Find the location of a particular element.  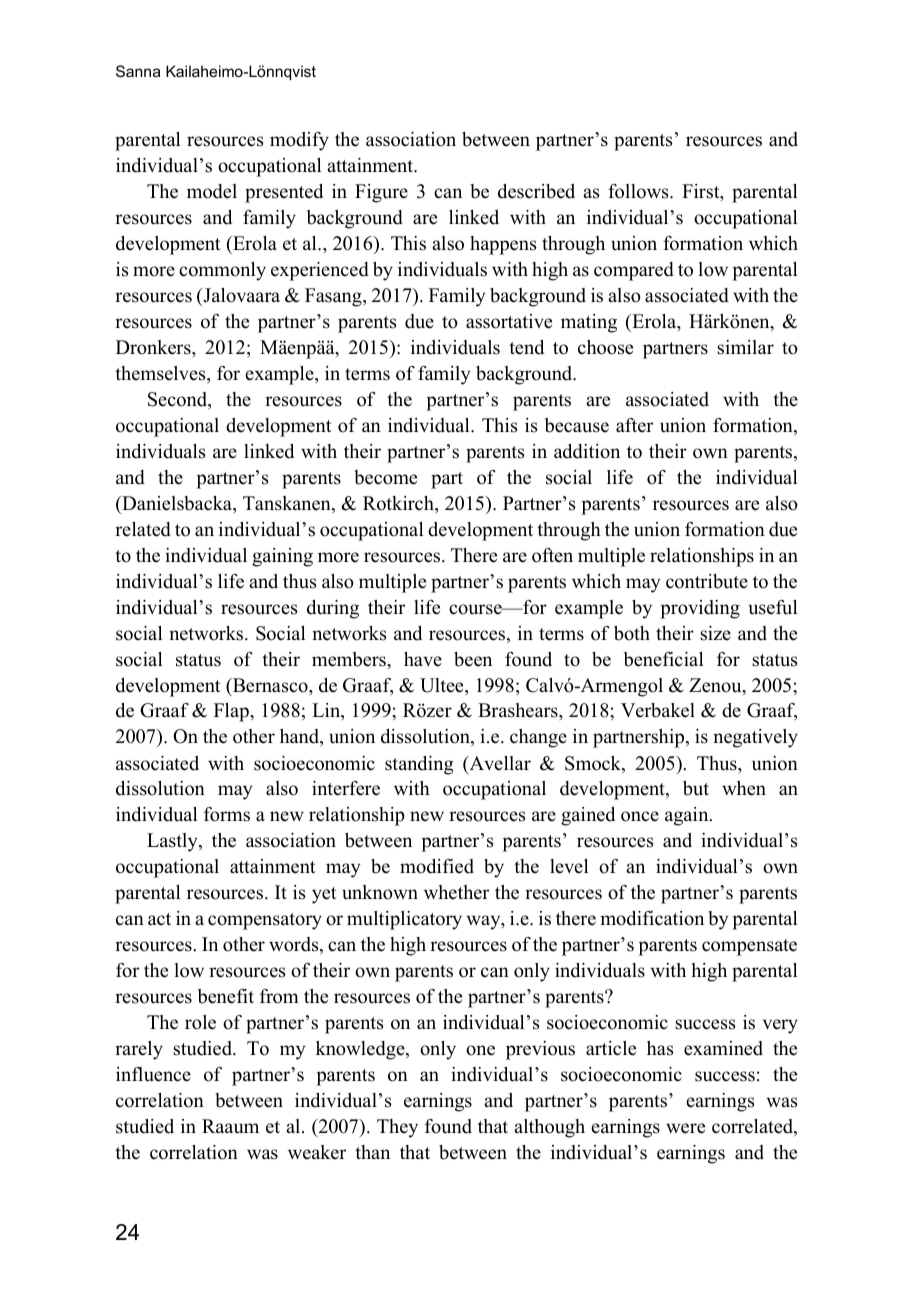

influence is located at coordinates (153, 1074).
